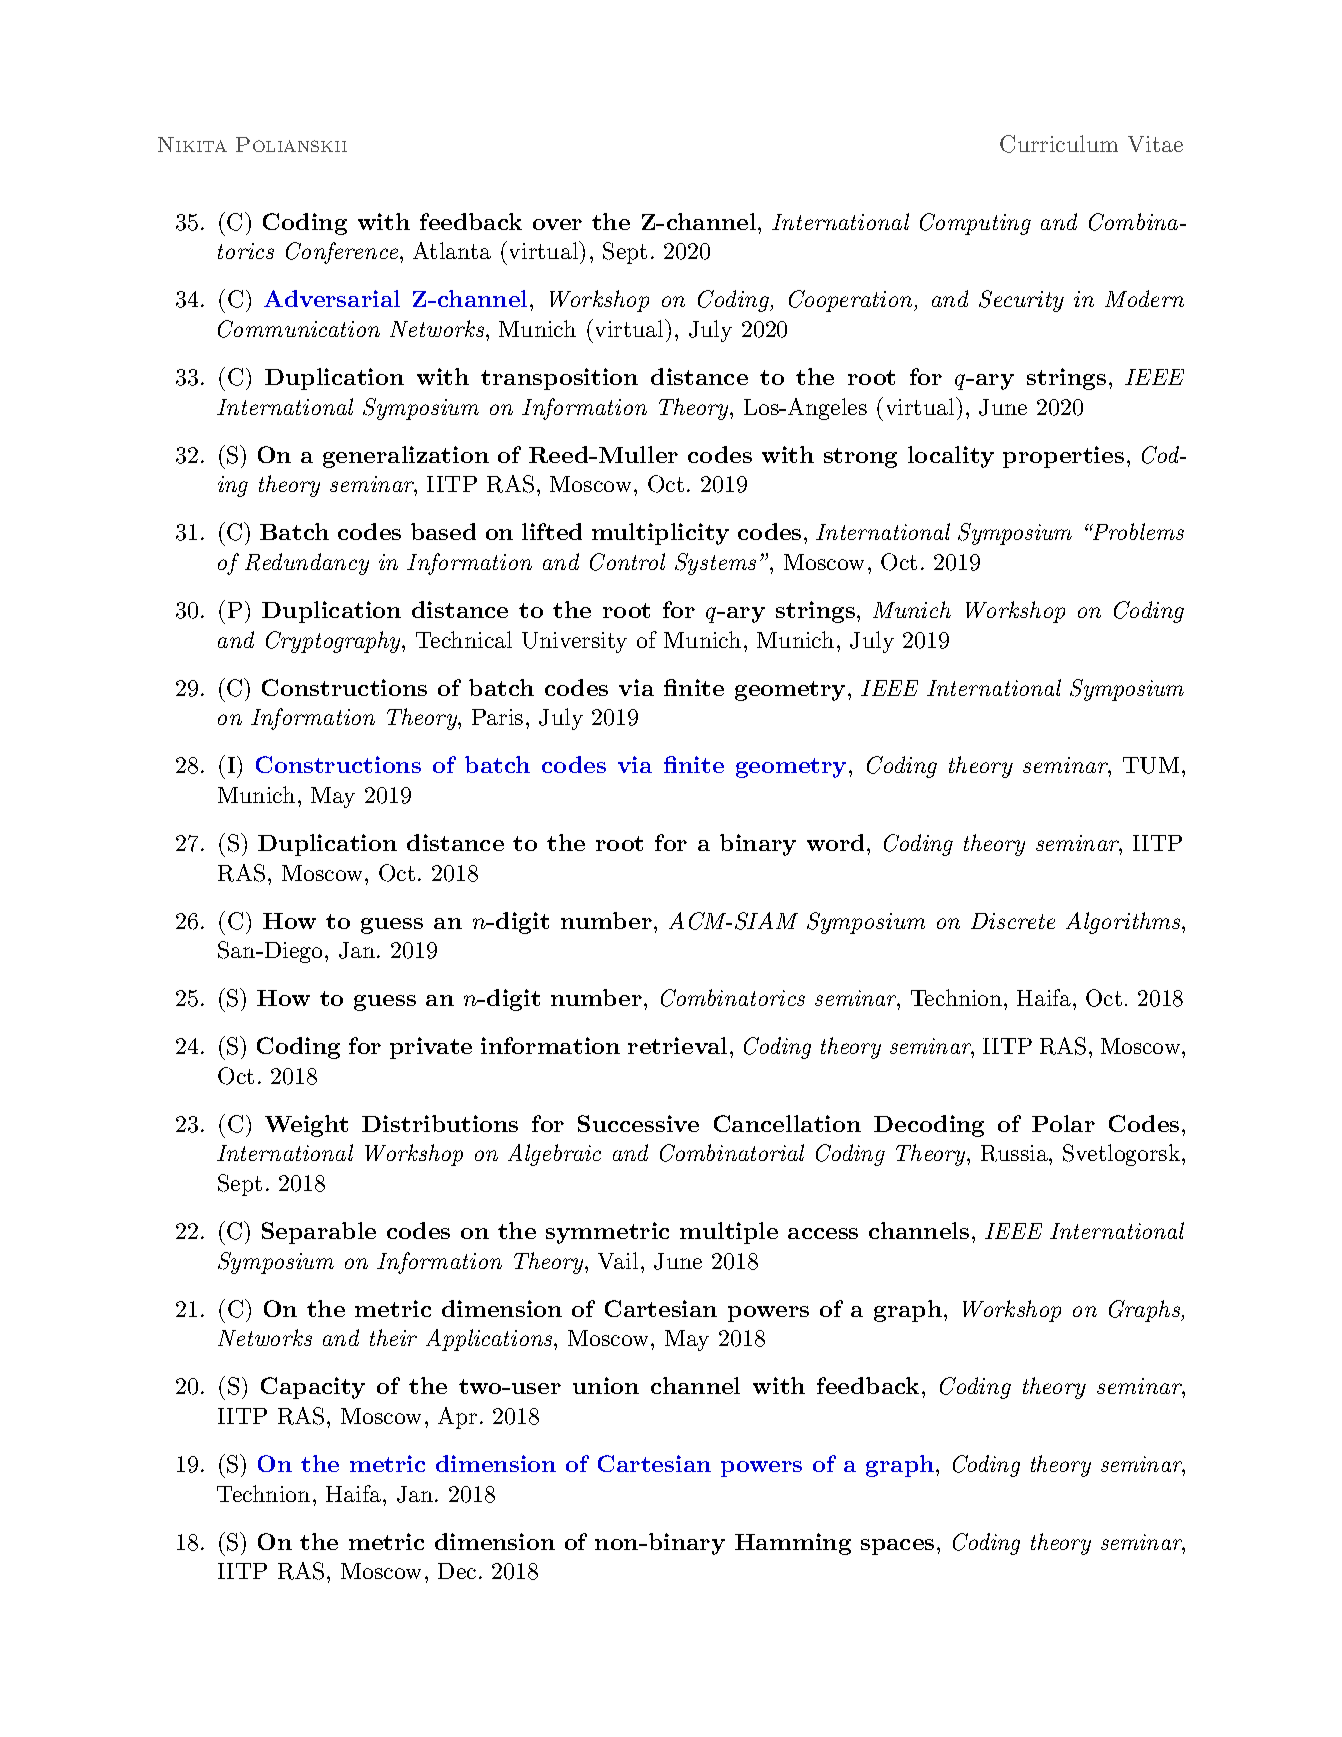 The width and height of the screenshot is (1342, 1737). I want to click on Atlanta, so click(452, 250).
